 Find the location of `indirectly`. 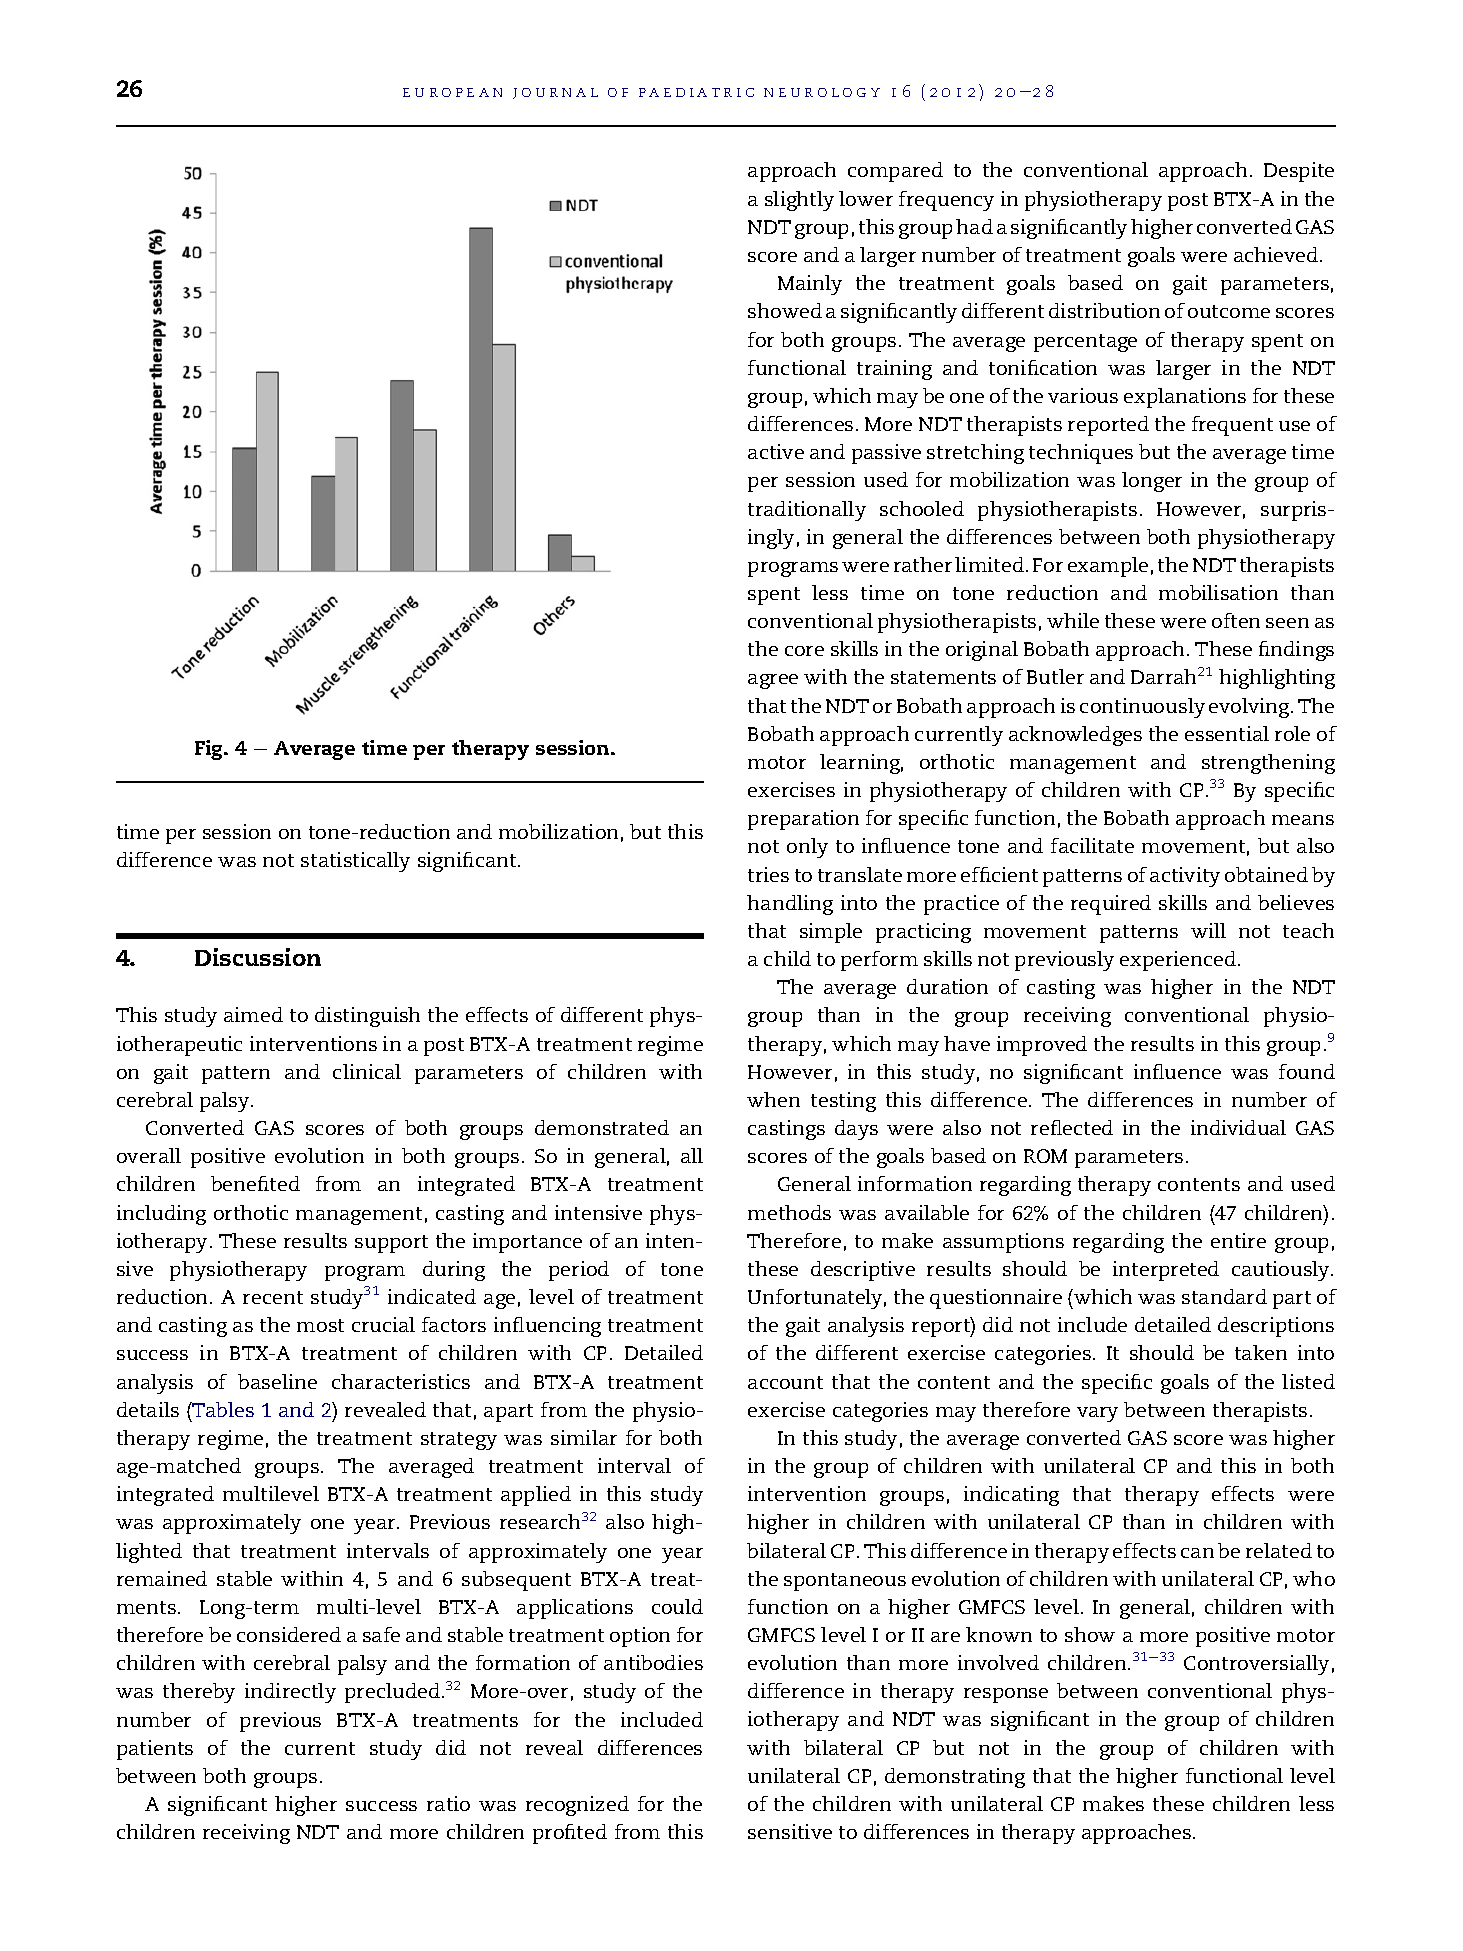

indirectly is located at coordinates (290, 1693).
